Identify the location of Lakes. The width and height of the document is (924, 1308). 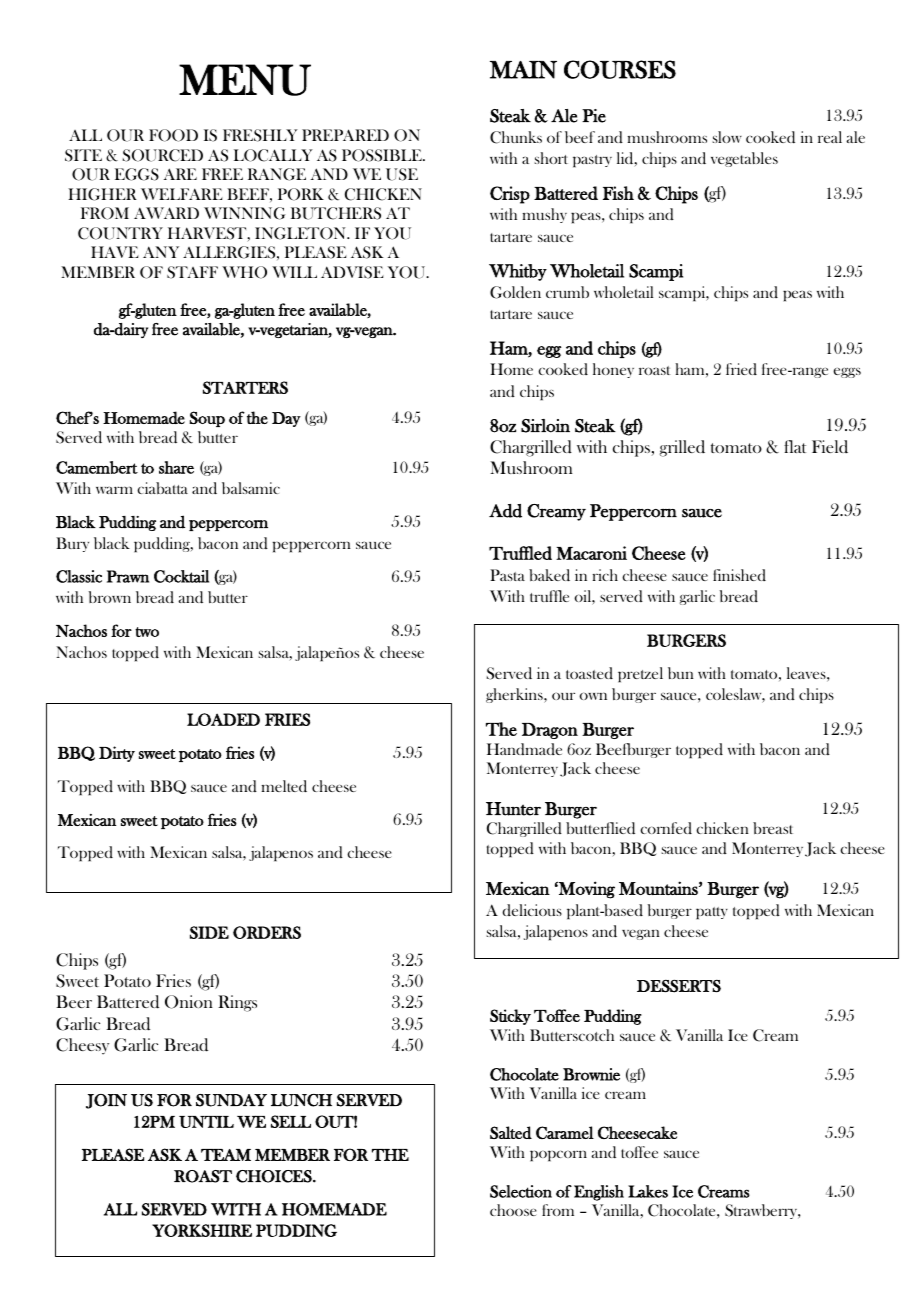
(648, 1191).
